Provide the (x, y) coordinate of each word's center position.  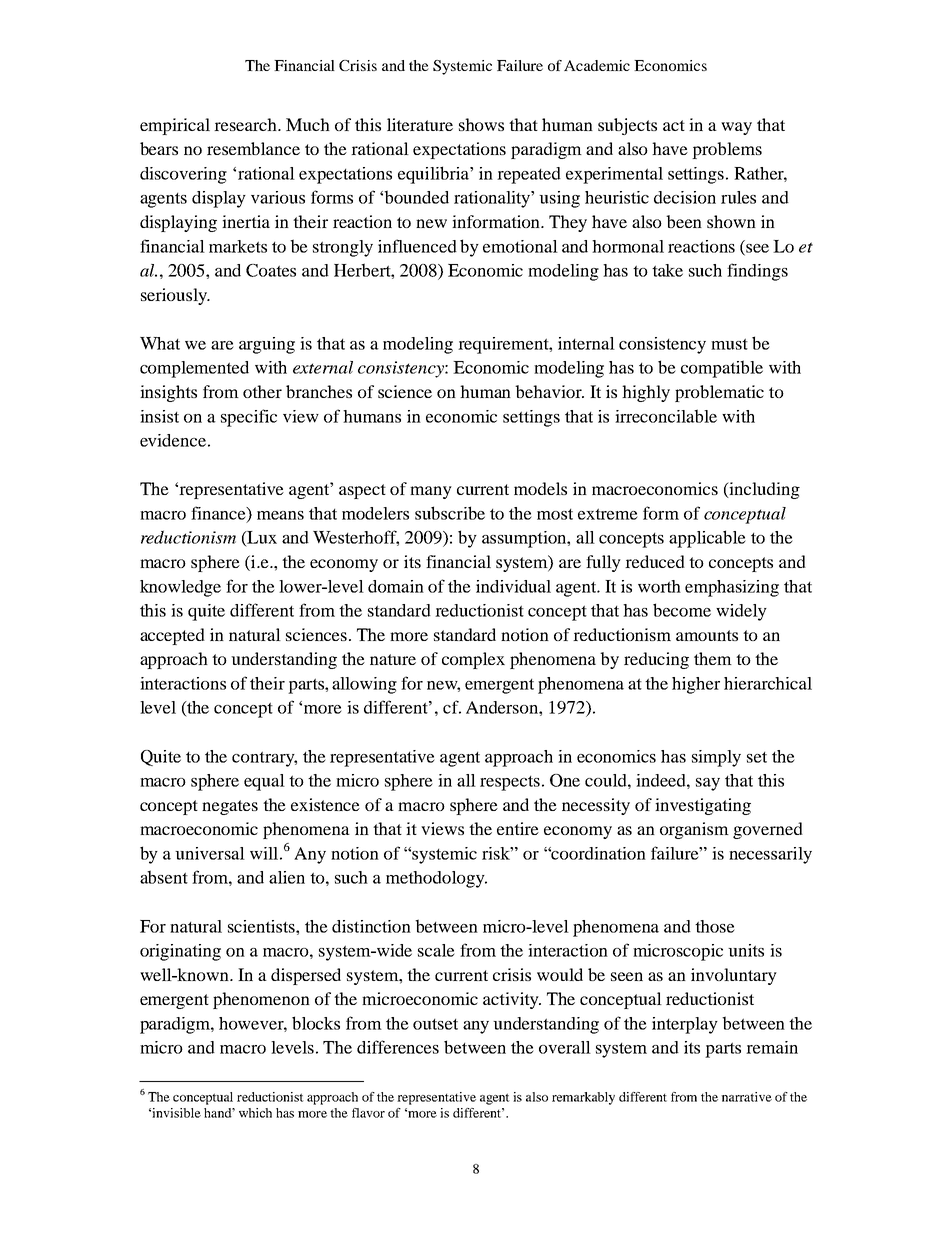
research (246, 124)
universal (210, 853)
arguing (267, 345)
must (729, 344)
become (682, 610)
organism (694, 830)
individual (513, 586)
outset (435, 1024)
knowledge (180, 588)
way (736, 128)
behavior (549, 391)
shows (481, 124)
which (255, 1113)
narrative (746, 1097)
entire (518, 828)
